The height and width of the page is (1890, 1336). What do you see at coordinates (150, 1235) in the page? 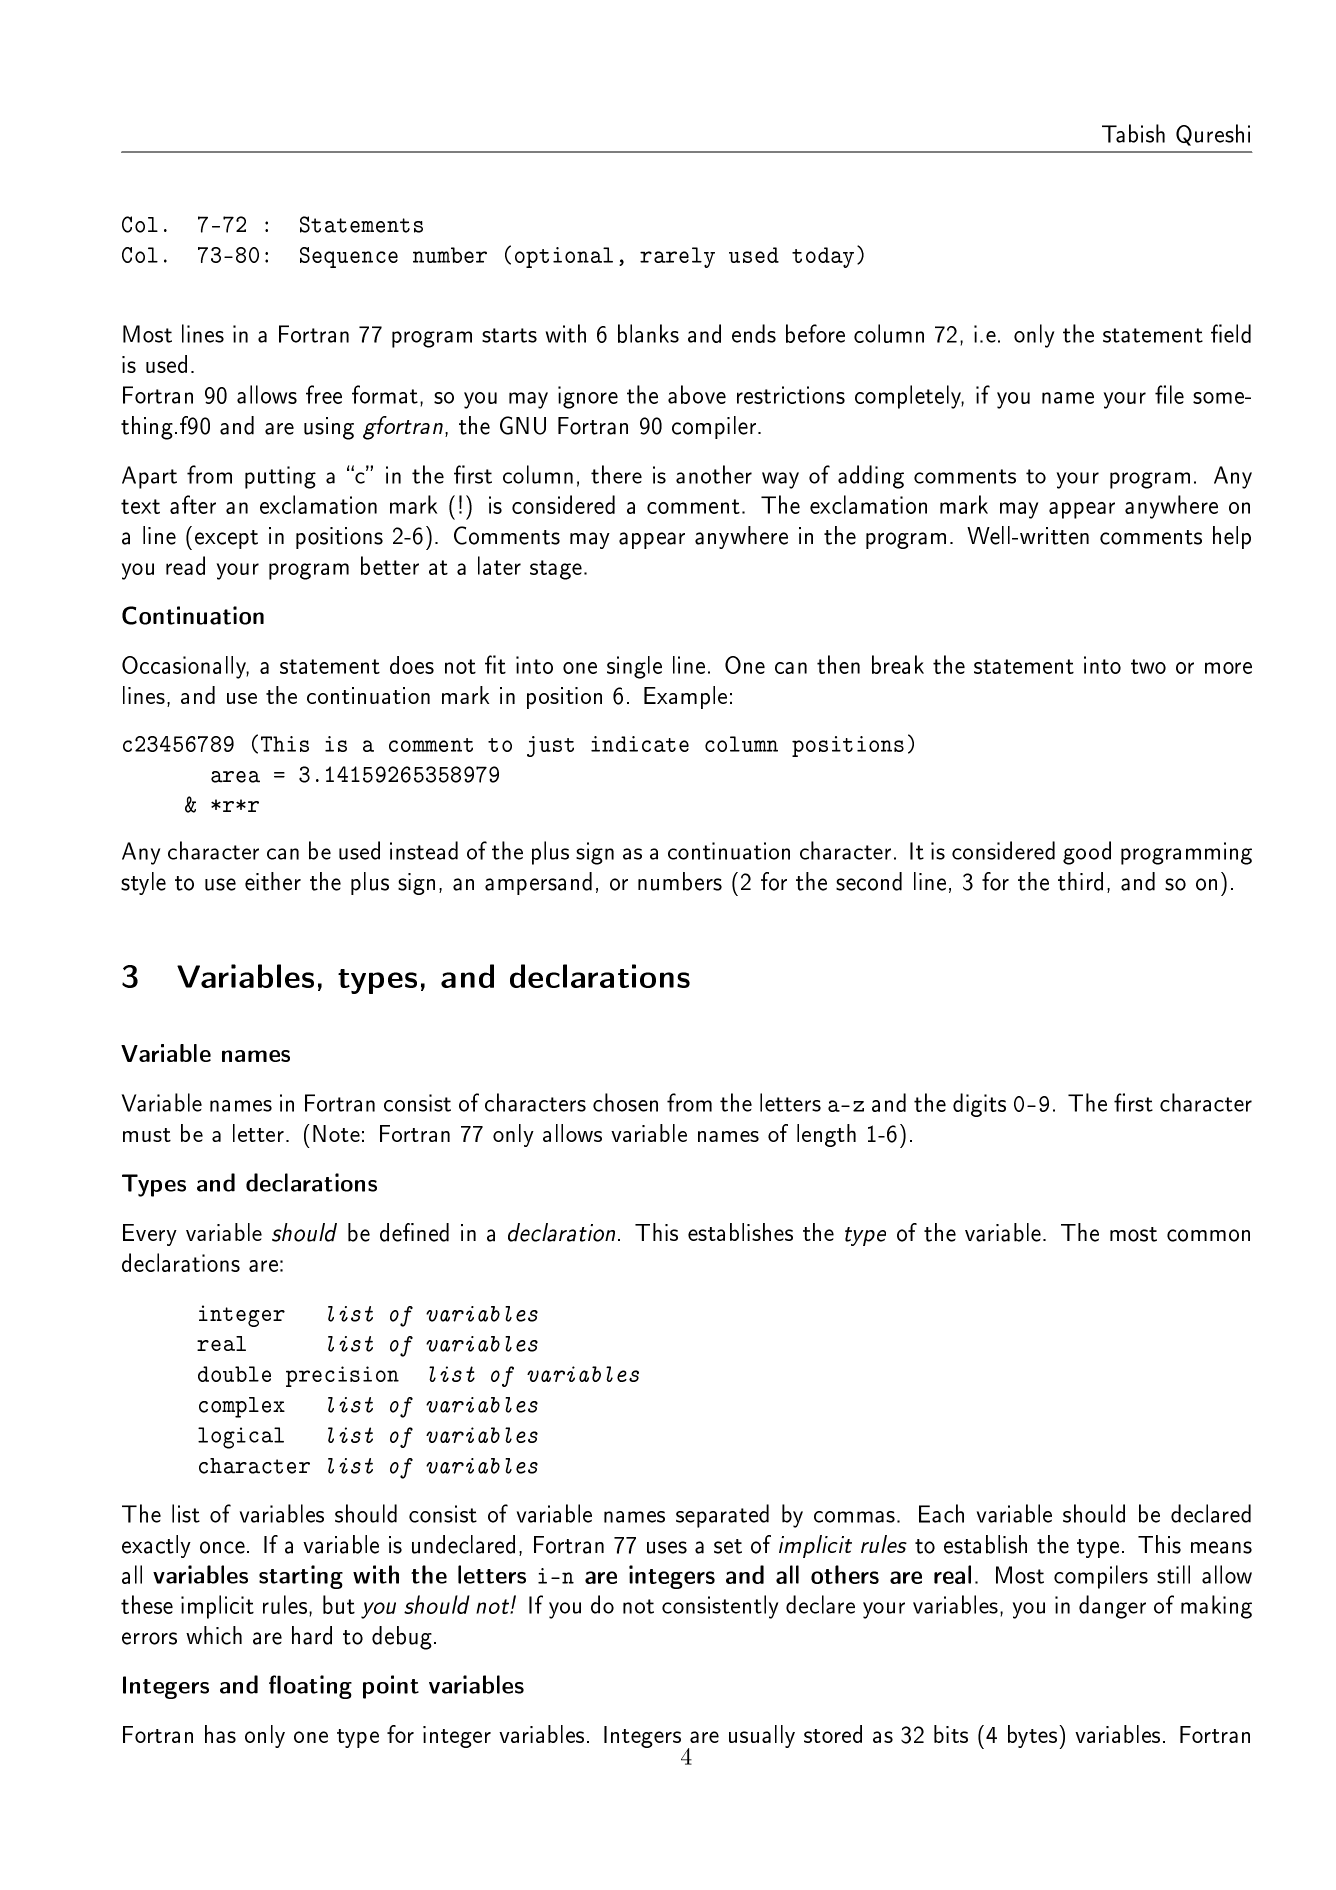
I see `Every` at bounding box center [150, 1235].
